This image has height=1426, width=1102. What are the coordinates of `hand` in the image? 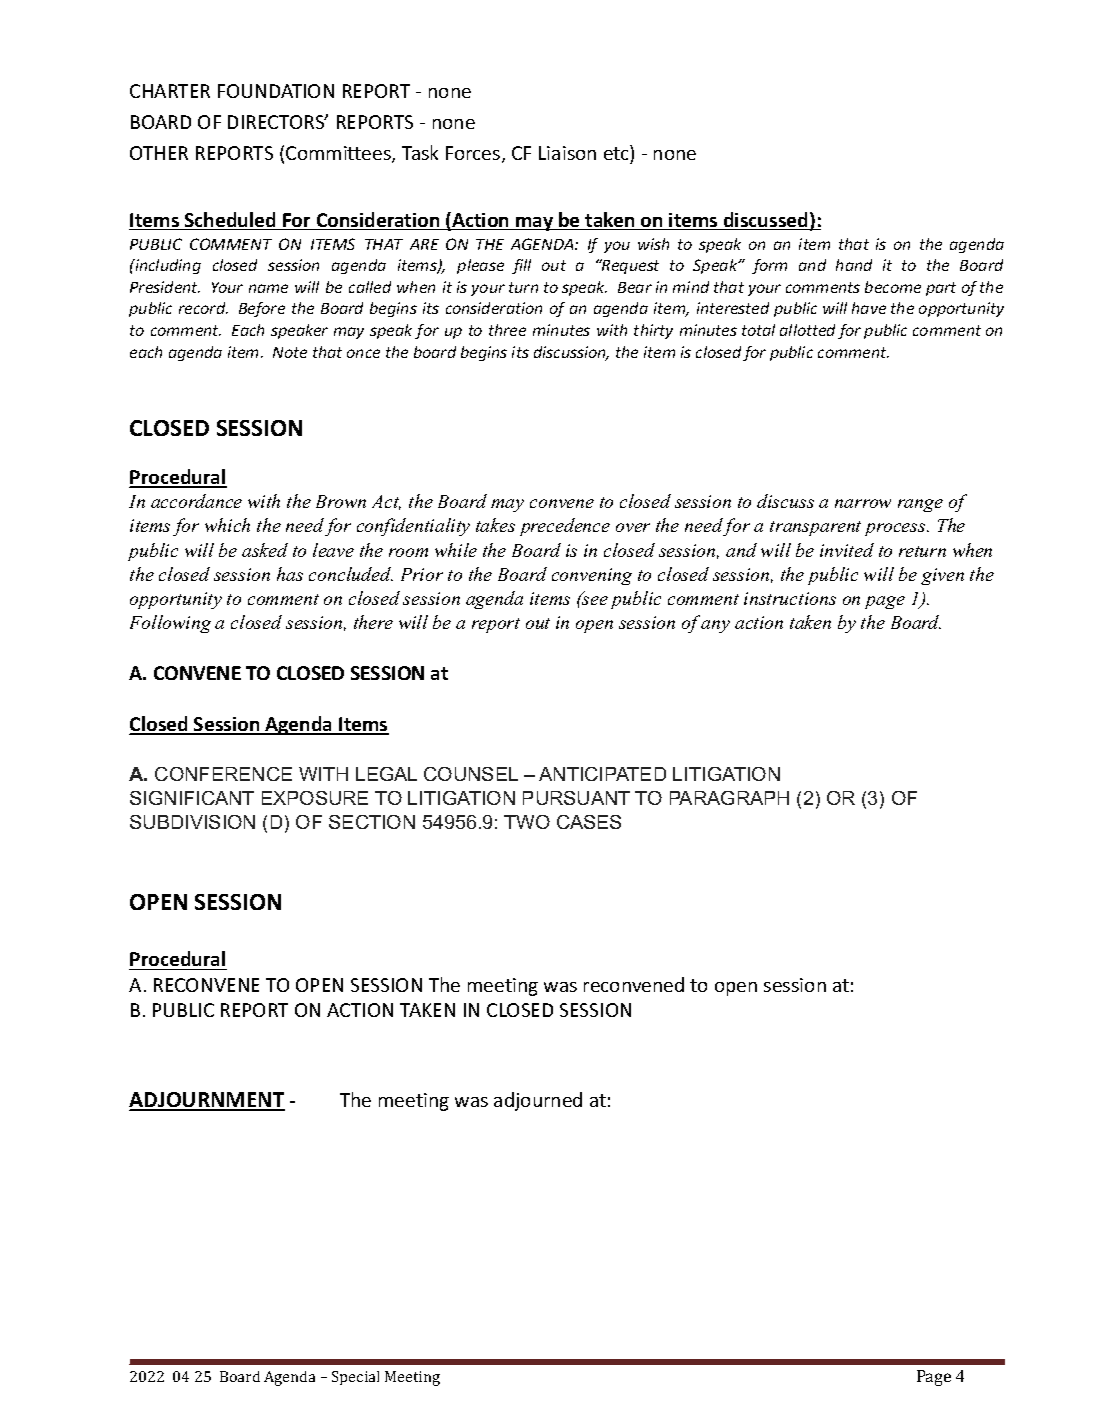 It's located at (854, 265).
